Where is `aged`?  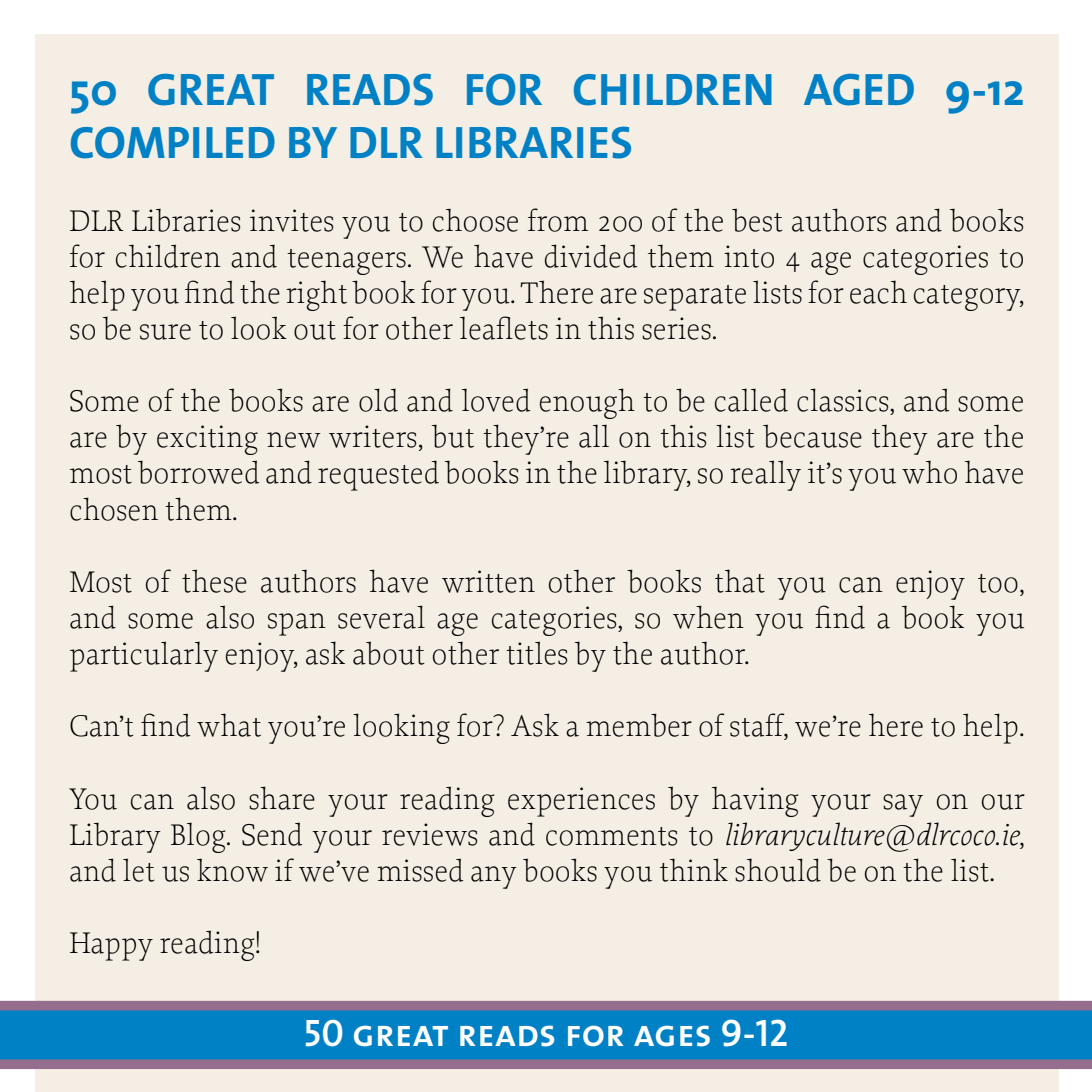 aged is located at coordinates (859, 90).
